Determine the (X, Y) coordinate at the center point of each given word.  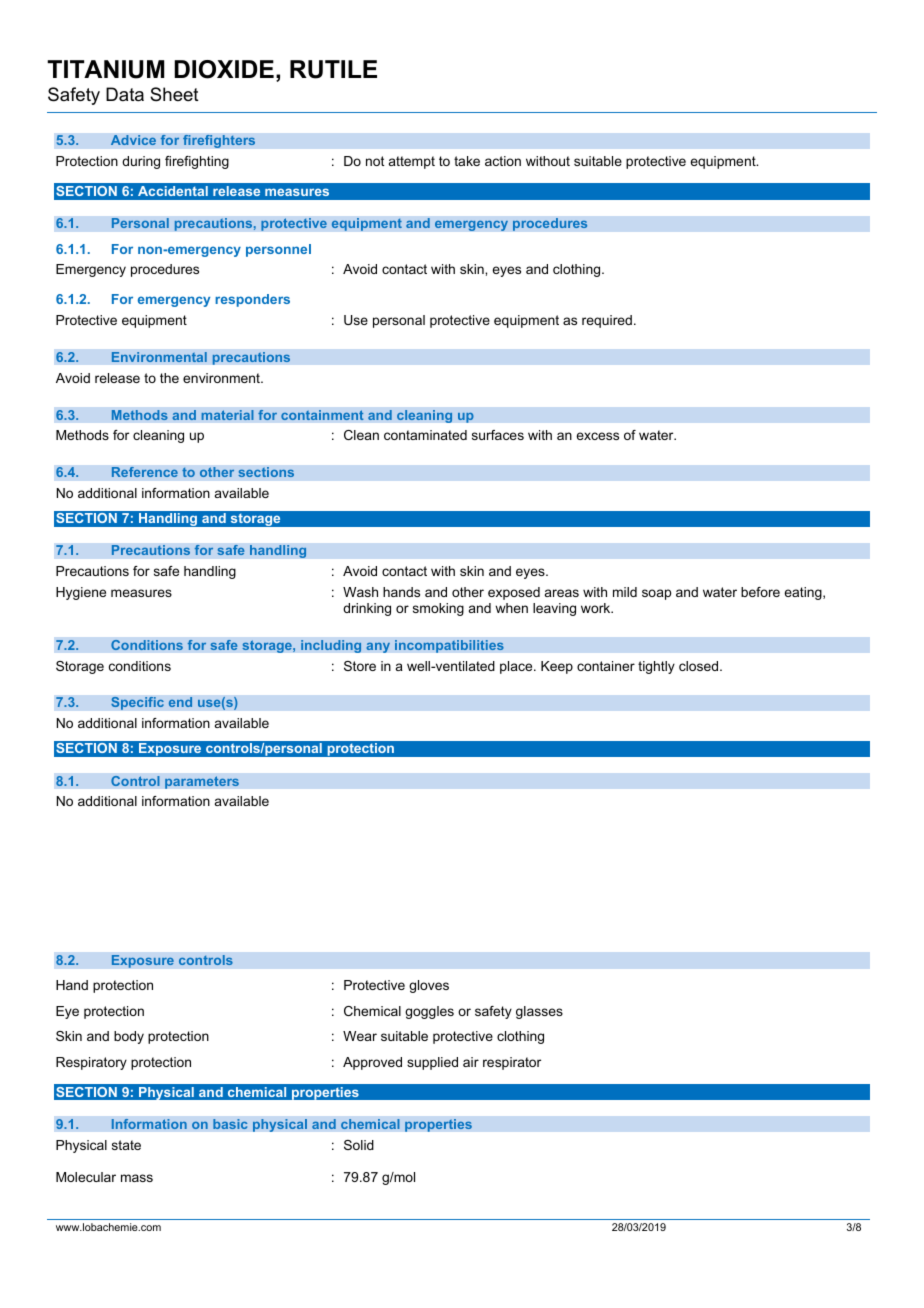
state (126, 1145)
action (503, 161)
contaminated (425, 435)
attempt (412, 162)
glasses (539, 1012)
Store (360, 666)
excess (597, 436)
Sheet (174, 94)
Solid (359, 1145)
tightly (656, 667)
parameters (202, 782)
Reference (144, 472)
